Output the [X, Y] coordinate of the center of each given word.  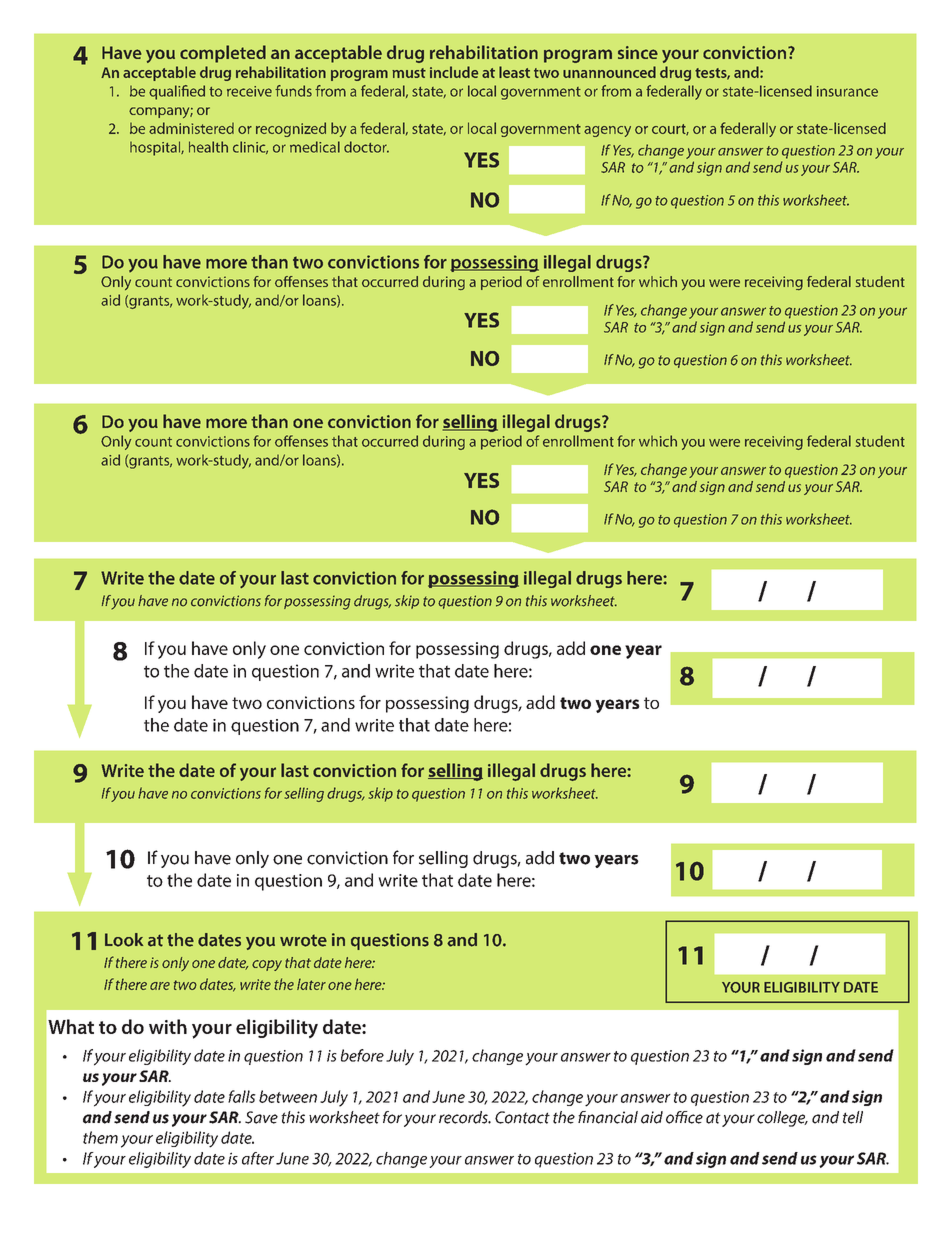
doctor [366, 147]
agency [607, 131]
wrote [303, 940]
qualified [177, 92]
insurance [847, 91]
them [100, 1137]
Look [124, 940]
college [782, 1119]
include [454, 72]
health [208, 147]
